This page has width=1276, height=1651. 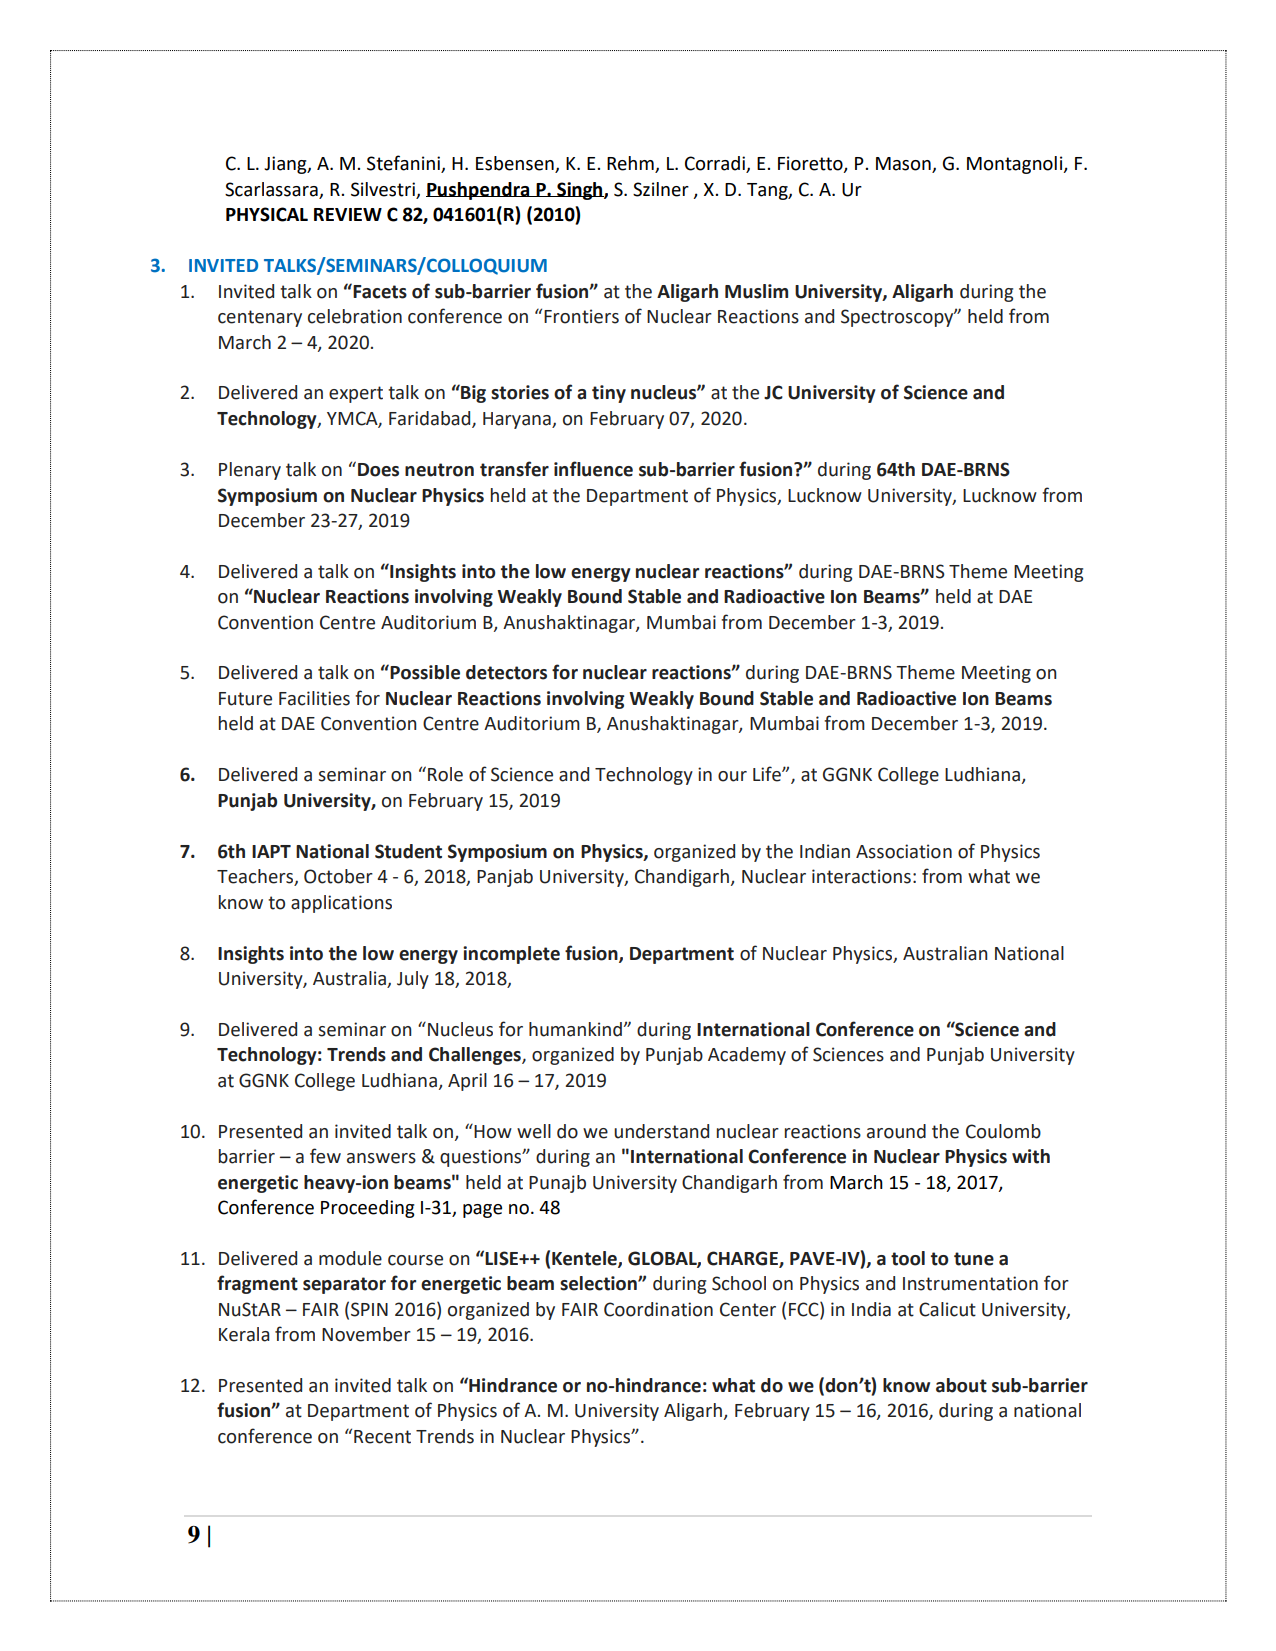 I want to click on Mason, so click(x=904, y=165).
